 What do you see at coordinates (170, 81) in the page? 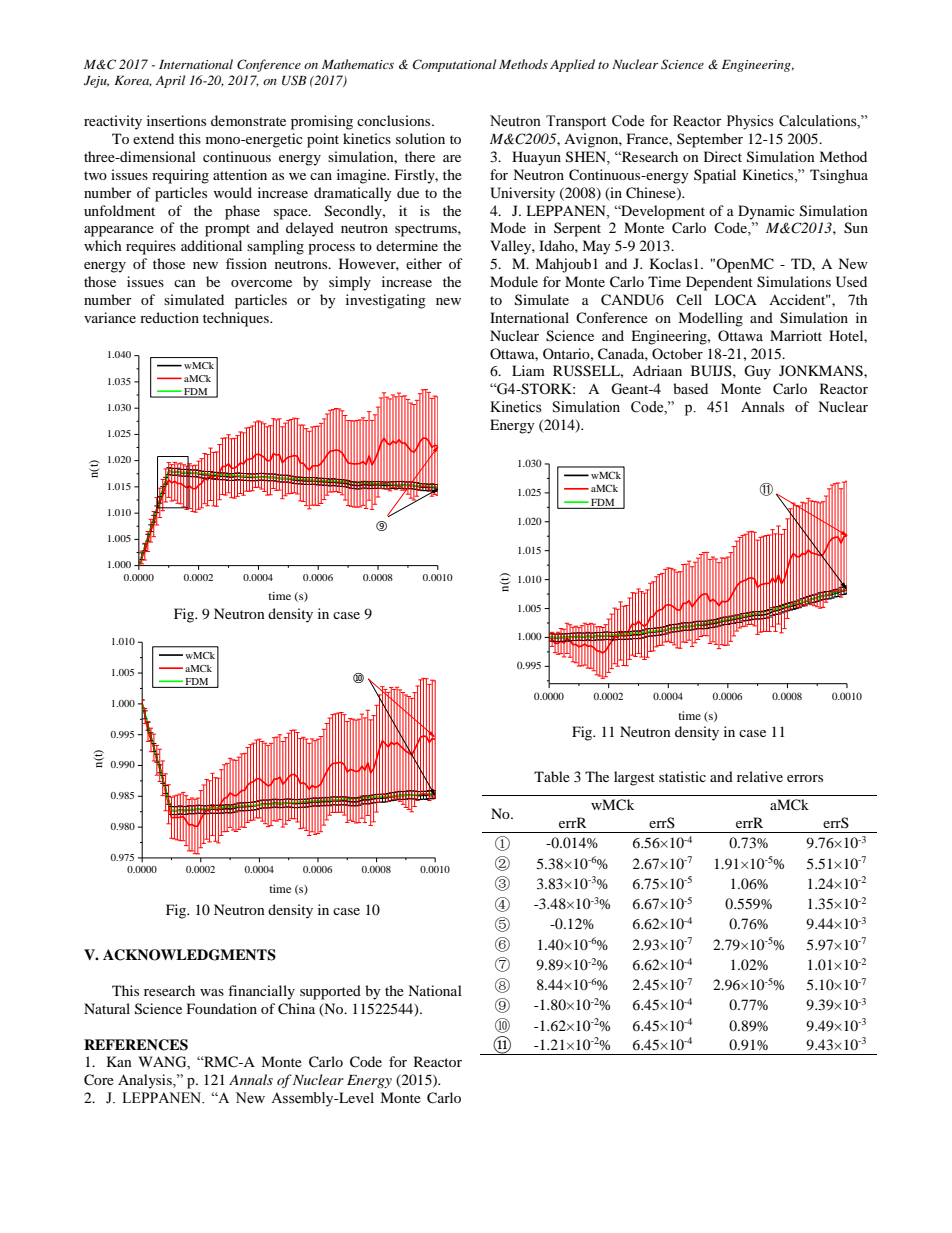
I see `April` at bounding box center [170, 81].
